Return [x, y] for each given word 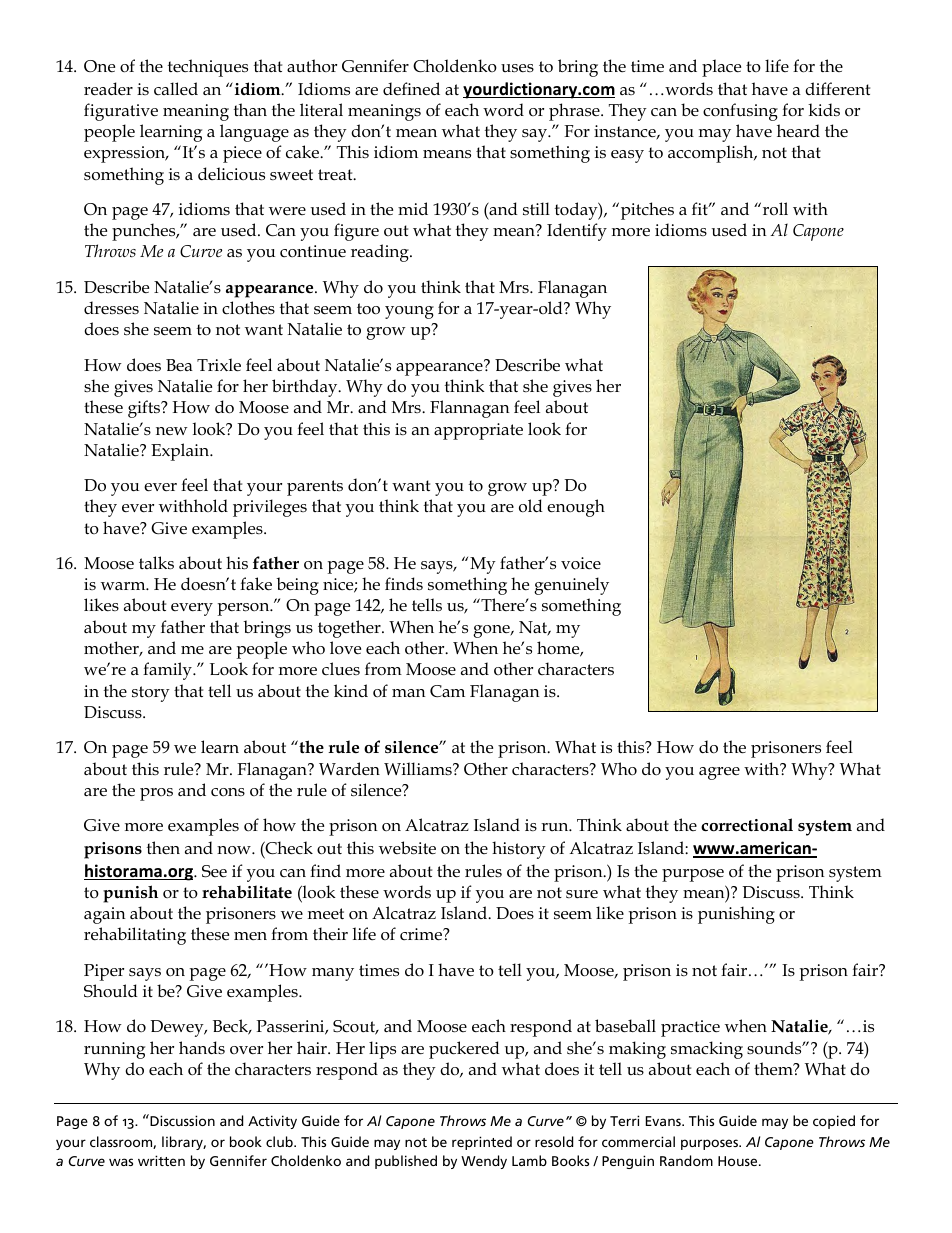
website [407, 848]
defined [411, 89]
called [176, 88]
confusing [740, 112]
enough [576, 508]
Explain [181, 452]
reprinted [482, 1143]
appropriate [478, 431]
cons [228, 792]
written [161, 1160]
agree [719, 773]
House [739, 1161]
